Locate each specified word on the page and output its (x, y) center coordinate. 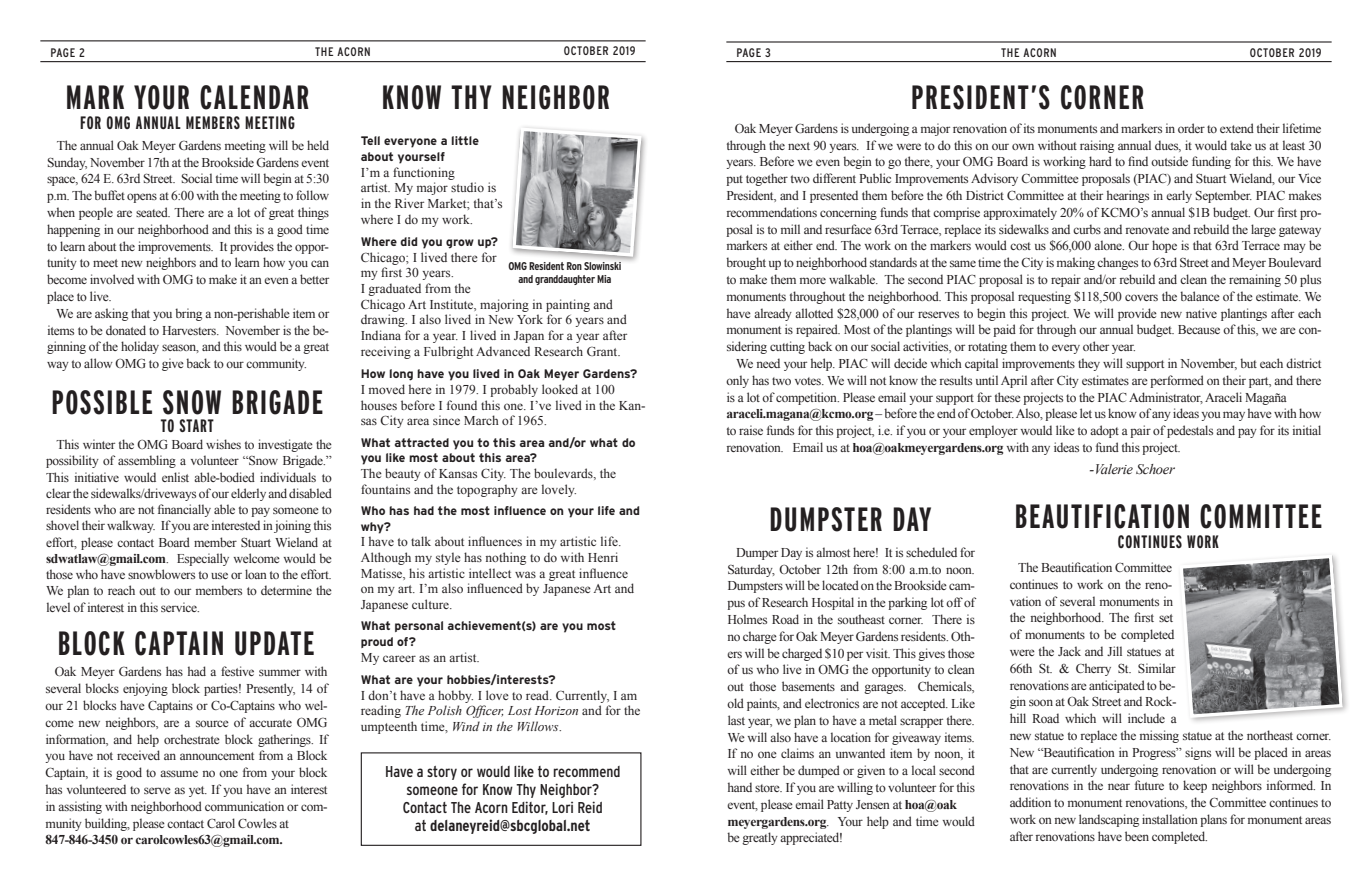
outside (1169, 161)
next (799, 146)
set (1166, 618)
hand (740, 787)
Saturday (751, 570)
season (180, 348)
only (737, 381)
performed (1177, 381)
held (318, 145)
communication (244, 806)
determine (286, 590)
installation (1170, 819)
